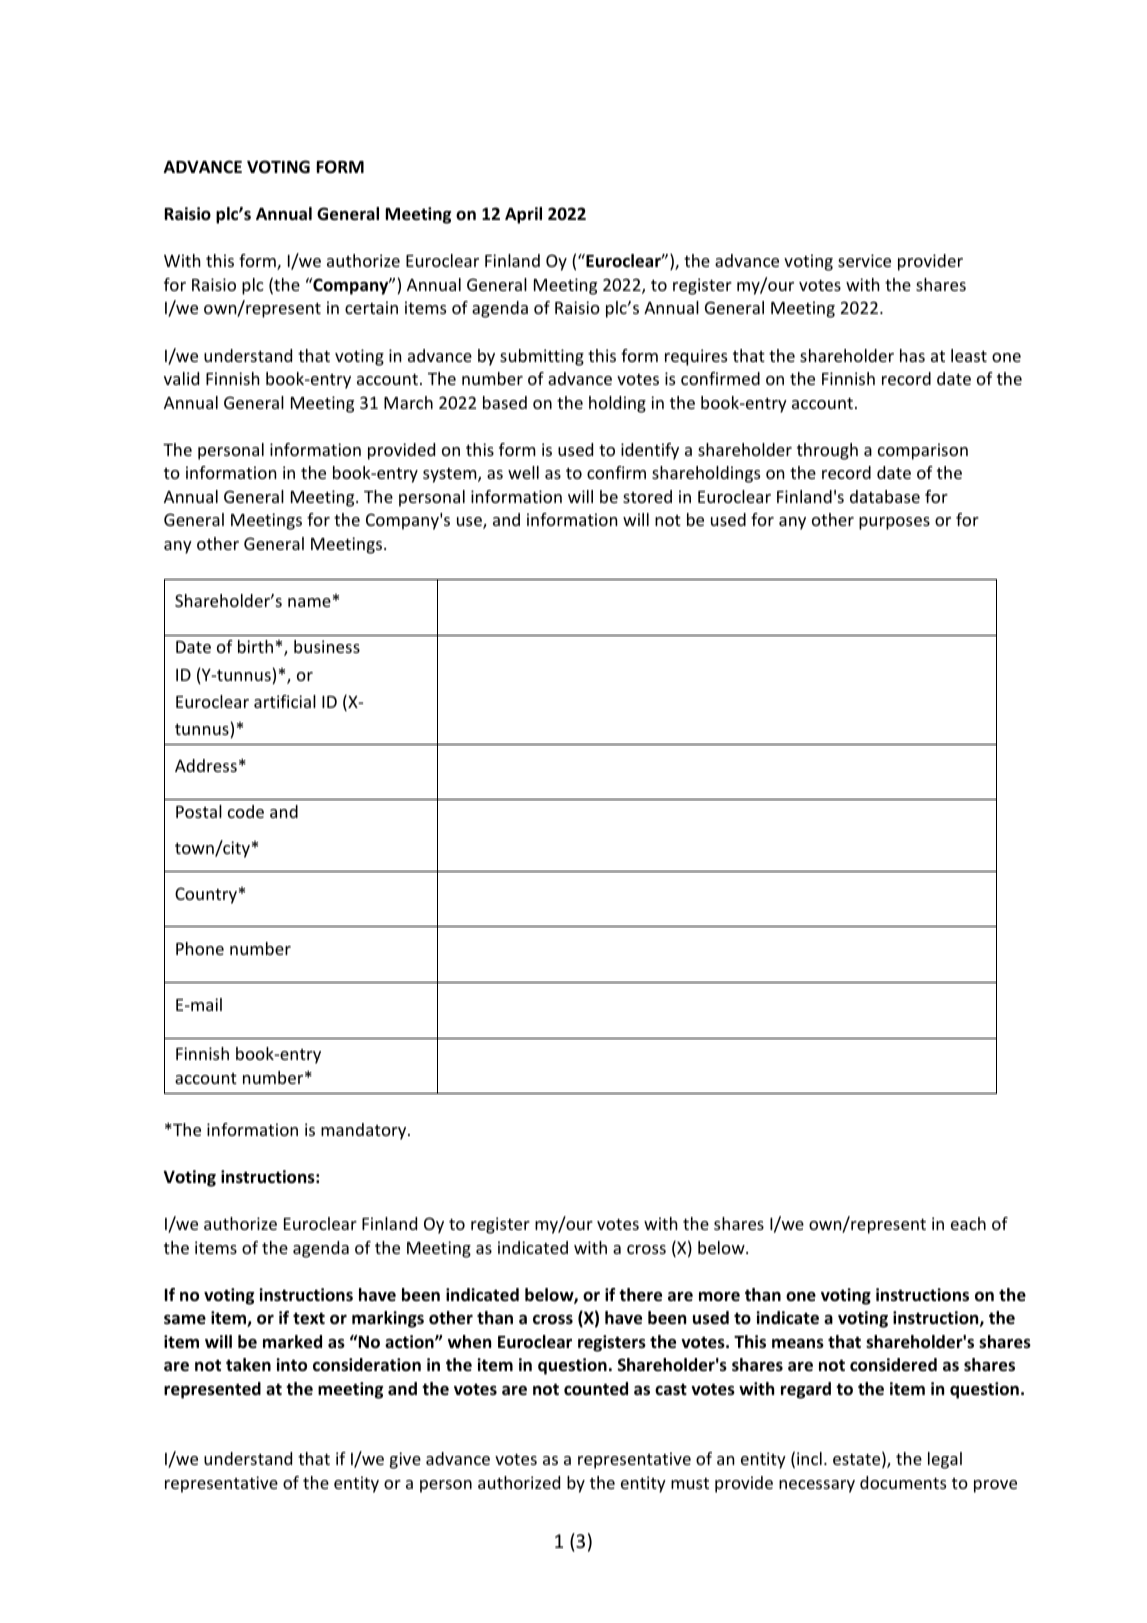  What do you see at coordinates (246, 811) in the document?
I see `code` at bounding box center [246, 811].
